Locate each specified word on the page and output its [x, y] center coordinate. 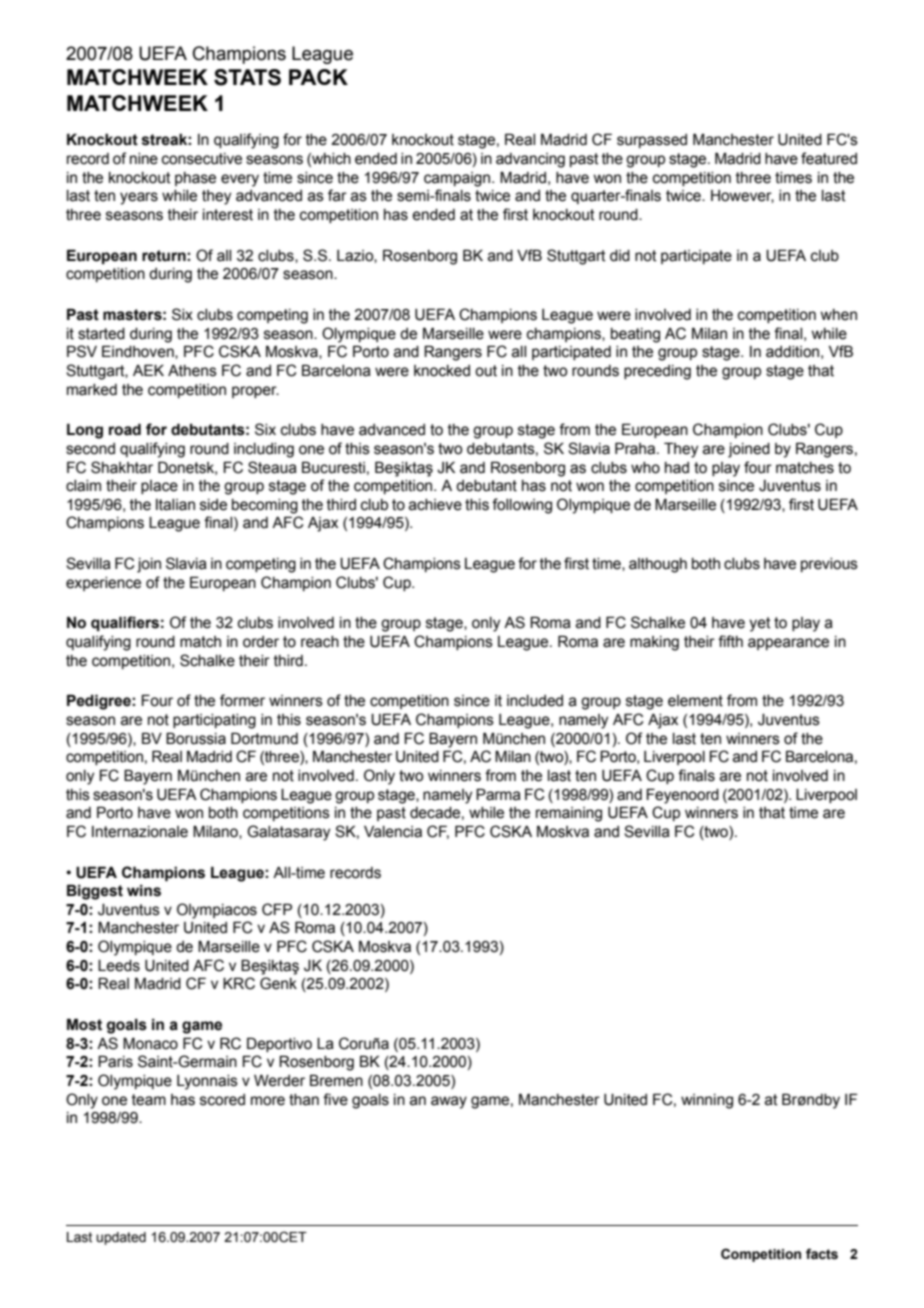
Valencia [393, 832]
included [535, 701]
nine [144, 159]
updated [121, 1238]
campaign [458, 179]
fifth [730, 641]
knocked [442, 371]
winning [707, 1101]
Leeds [119, 966]
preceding [657, 372]
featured [829, 158]
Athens [192, 371]
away [449, 1102]
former [242, 700]
